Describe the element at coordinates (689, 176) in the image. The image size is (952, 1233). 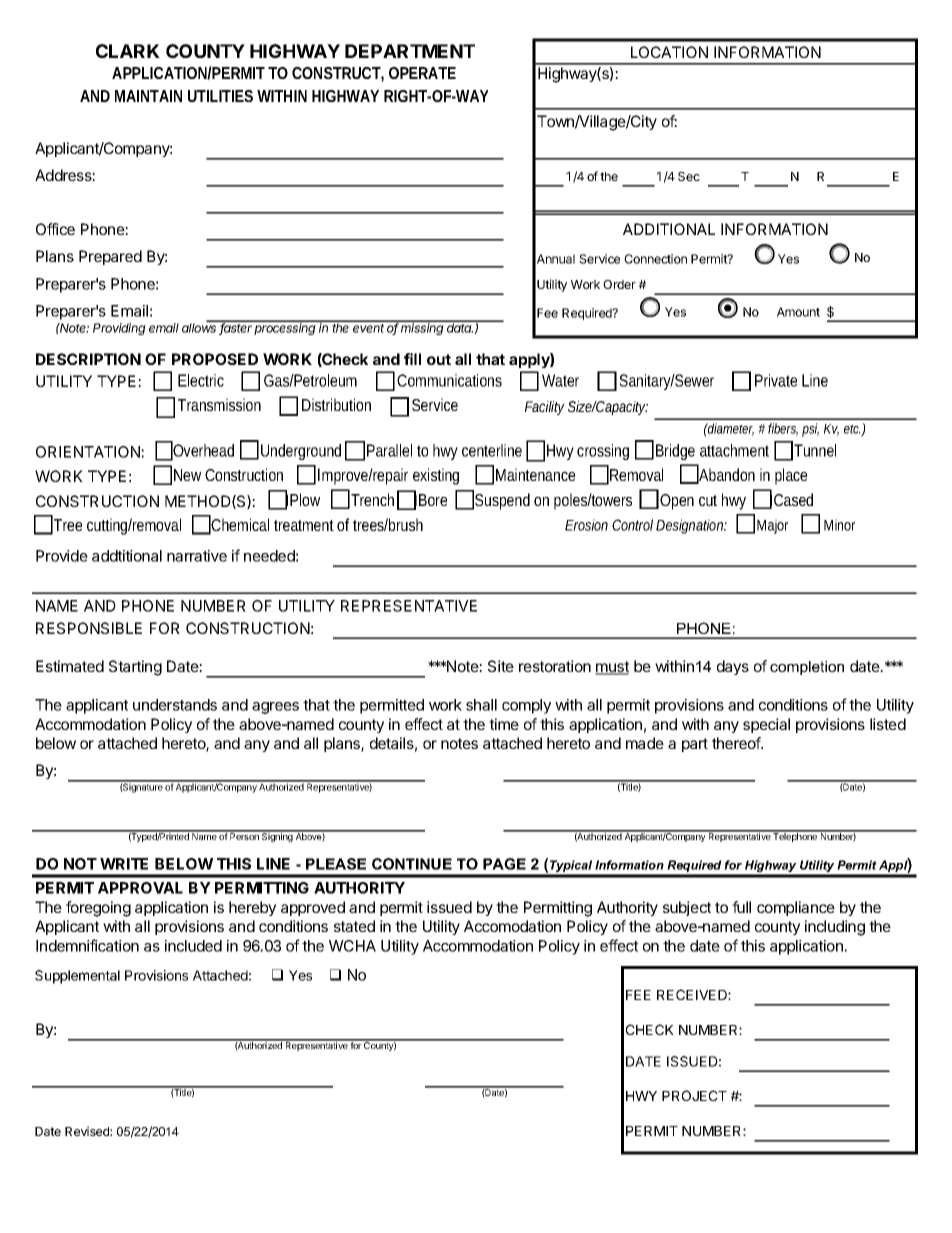
I see `Sec` at that location.
